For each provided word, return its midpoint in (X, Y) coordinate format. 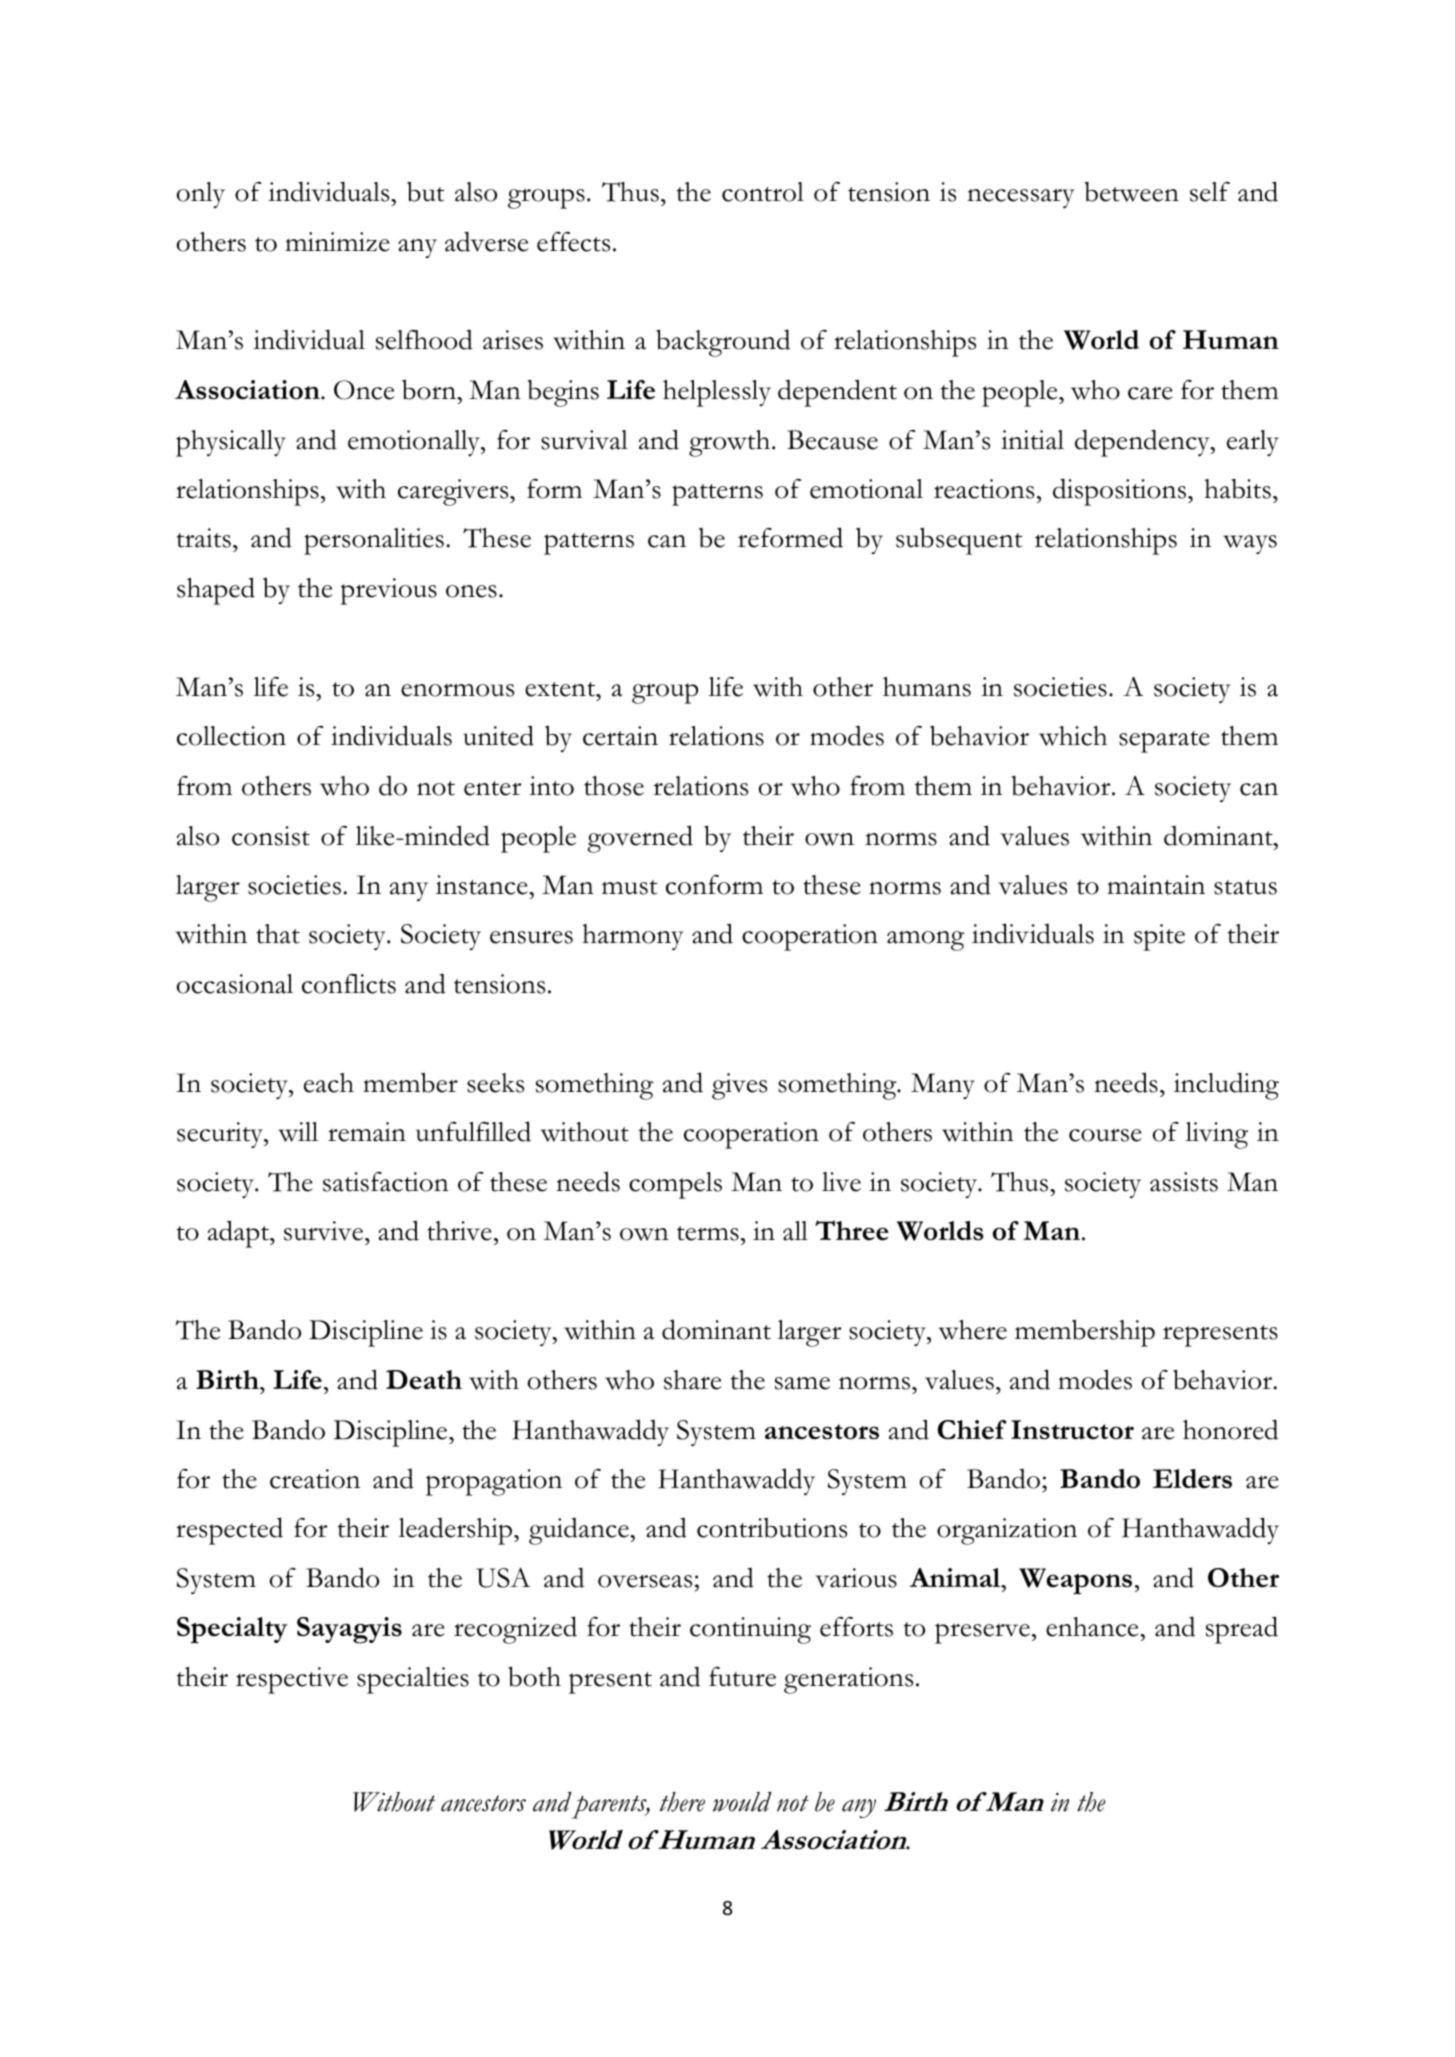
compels (675, 1185)
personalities (374, 541)
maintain (1156, 885)
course (1105, 1135)
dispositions (1119, 492)
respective (292, 1680)
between (1131, 192)
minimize (337, 242)
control (763, 192)
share (692, 1380)
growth (731, 443)
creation (315, 1479)
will (298, 1132)
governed (640, 839)
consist (271, 836)
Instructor (1072, 1430)
